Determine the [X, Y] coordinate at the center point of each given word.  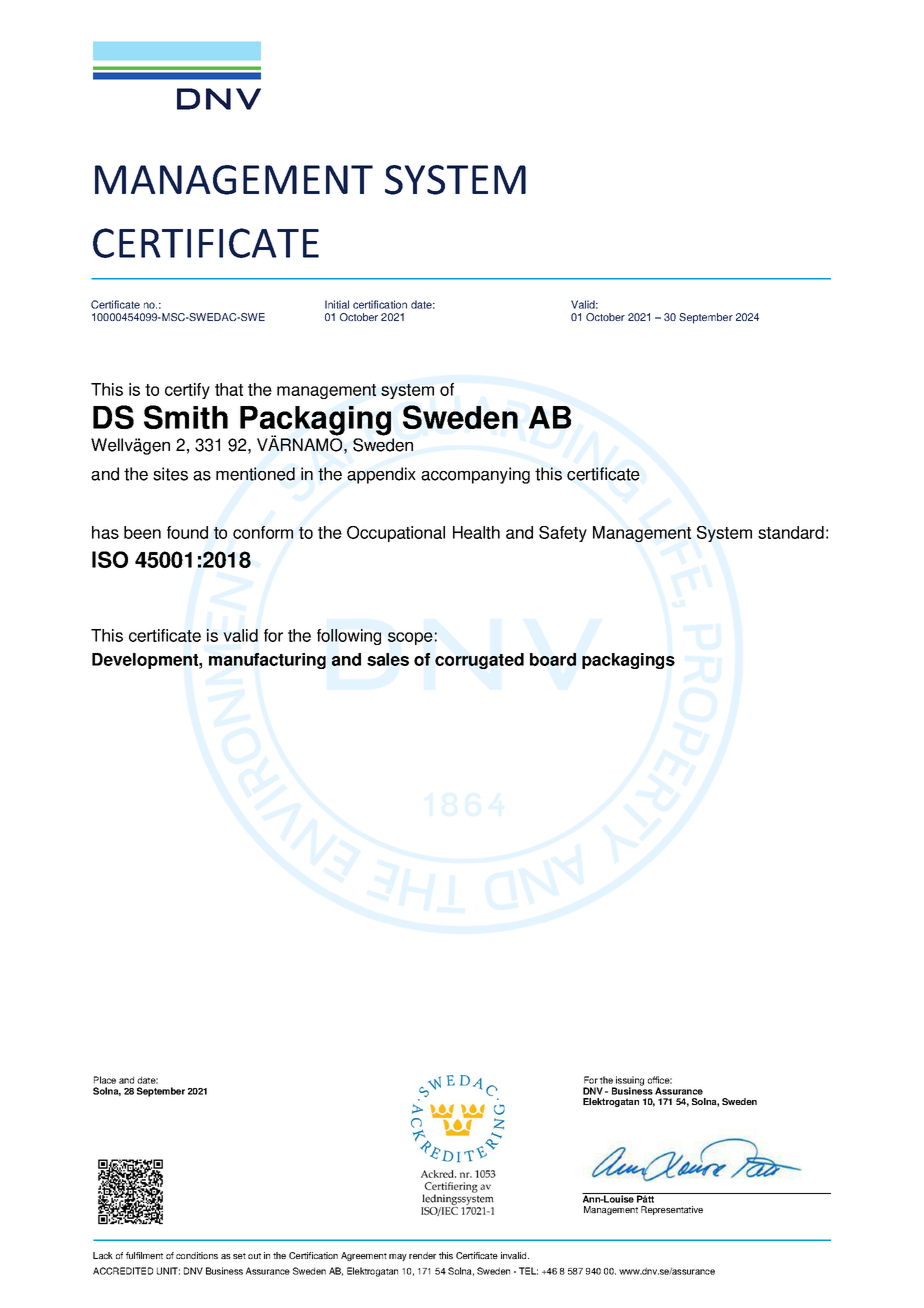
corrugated [479, 661]
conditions [197, 1255]
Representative [672, 1210]
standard [791, 532]
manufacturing [267, 661]
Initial [337, 304]
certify [187, 391]
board [553, 659]
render [422, 1255]
